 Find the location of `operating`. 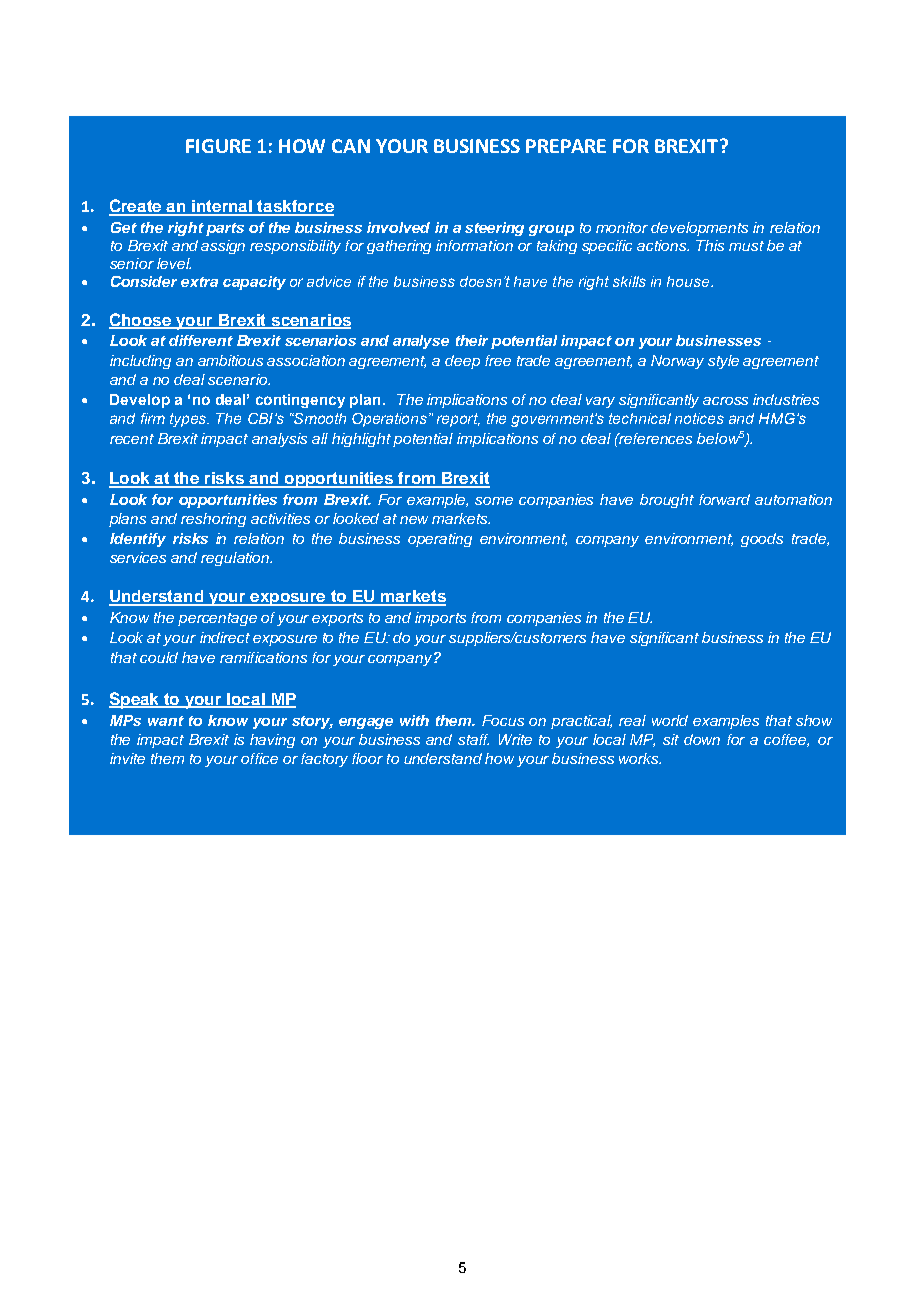

operating is located at coordinates (440, 540).
